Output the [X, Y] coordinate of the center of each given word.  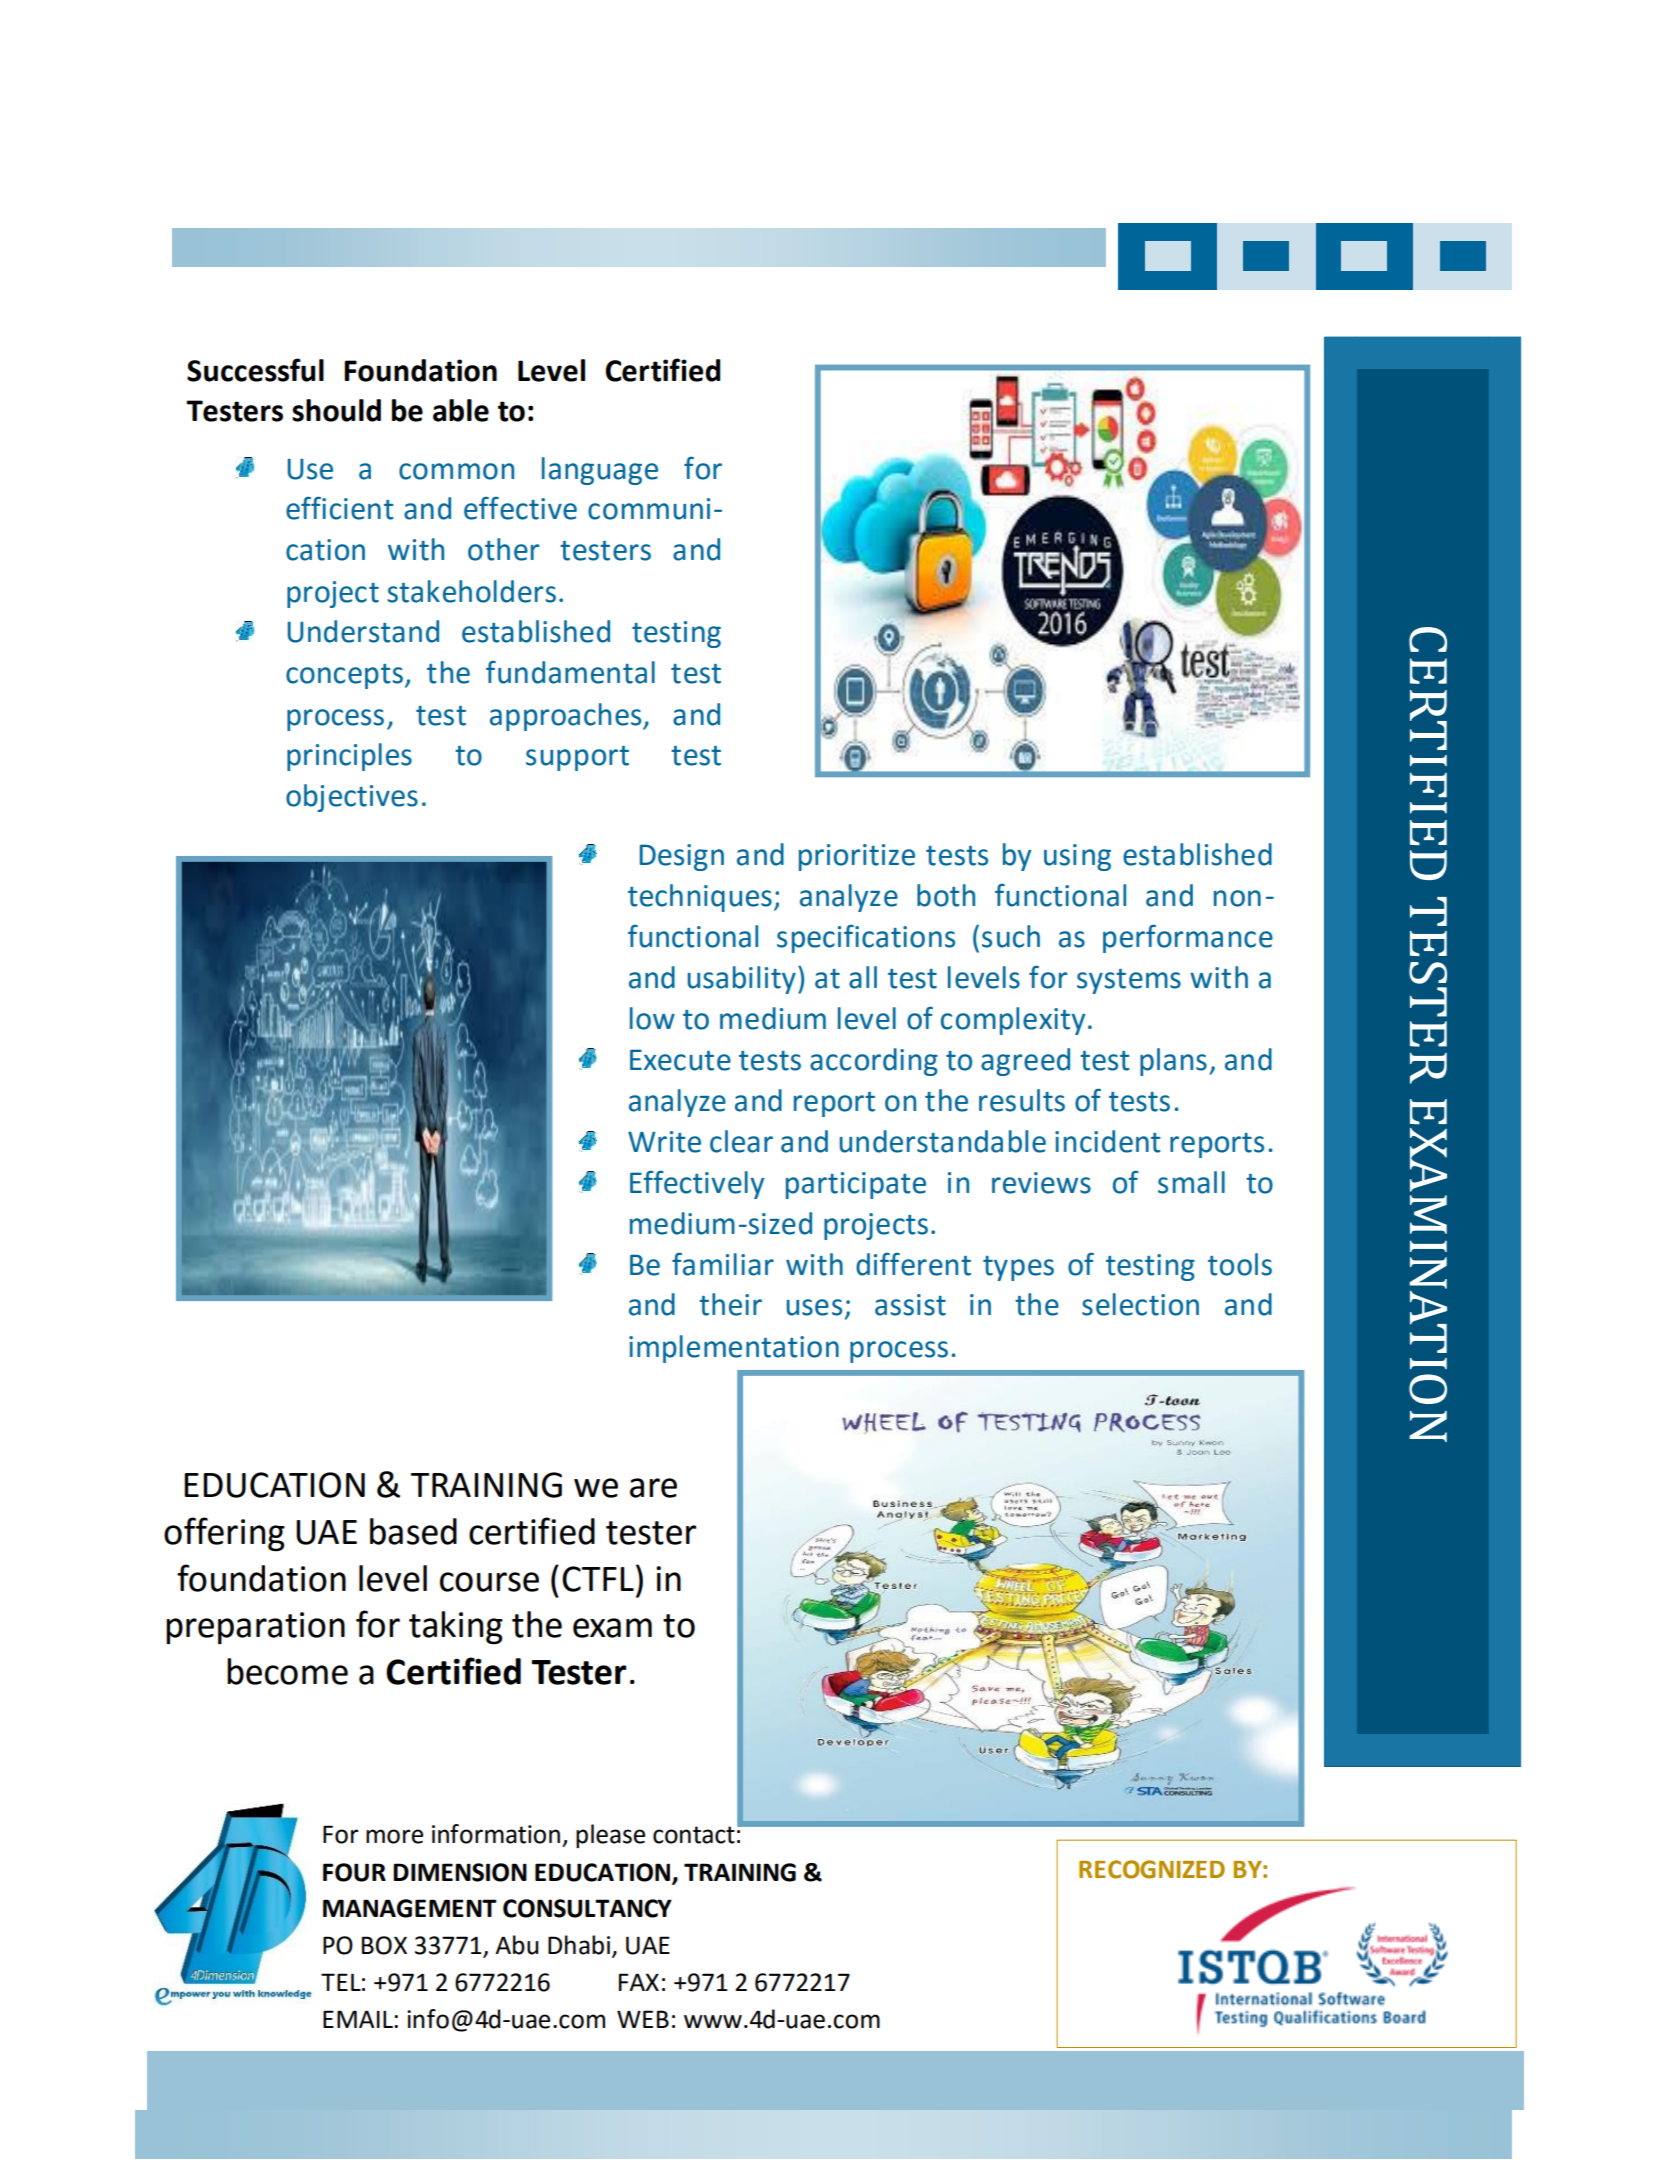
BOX [384, 1945]
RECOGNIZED [1152, 1869]
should [336, 410]
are [653, 1488]
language [600, 471]
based [413, 1531]
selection [1140, 1304]
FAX [639, 1982]
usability [742, 980]
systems [1129, 981]
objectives [352, 798]
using [1077, 857]
